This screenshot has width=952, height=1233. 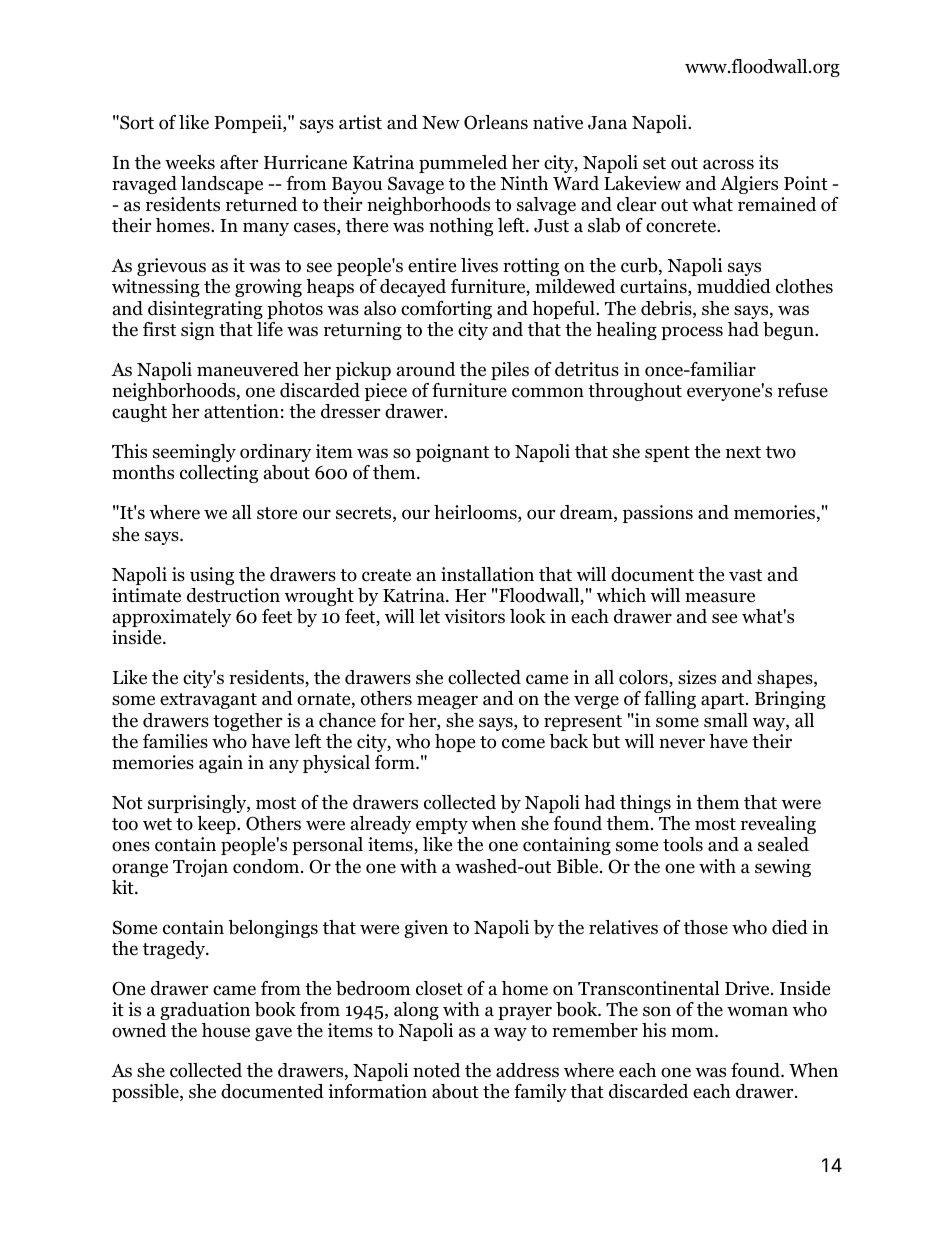 I want to click on tools, so click(x=683, y=844).
